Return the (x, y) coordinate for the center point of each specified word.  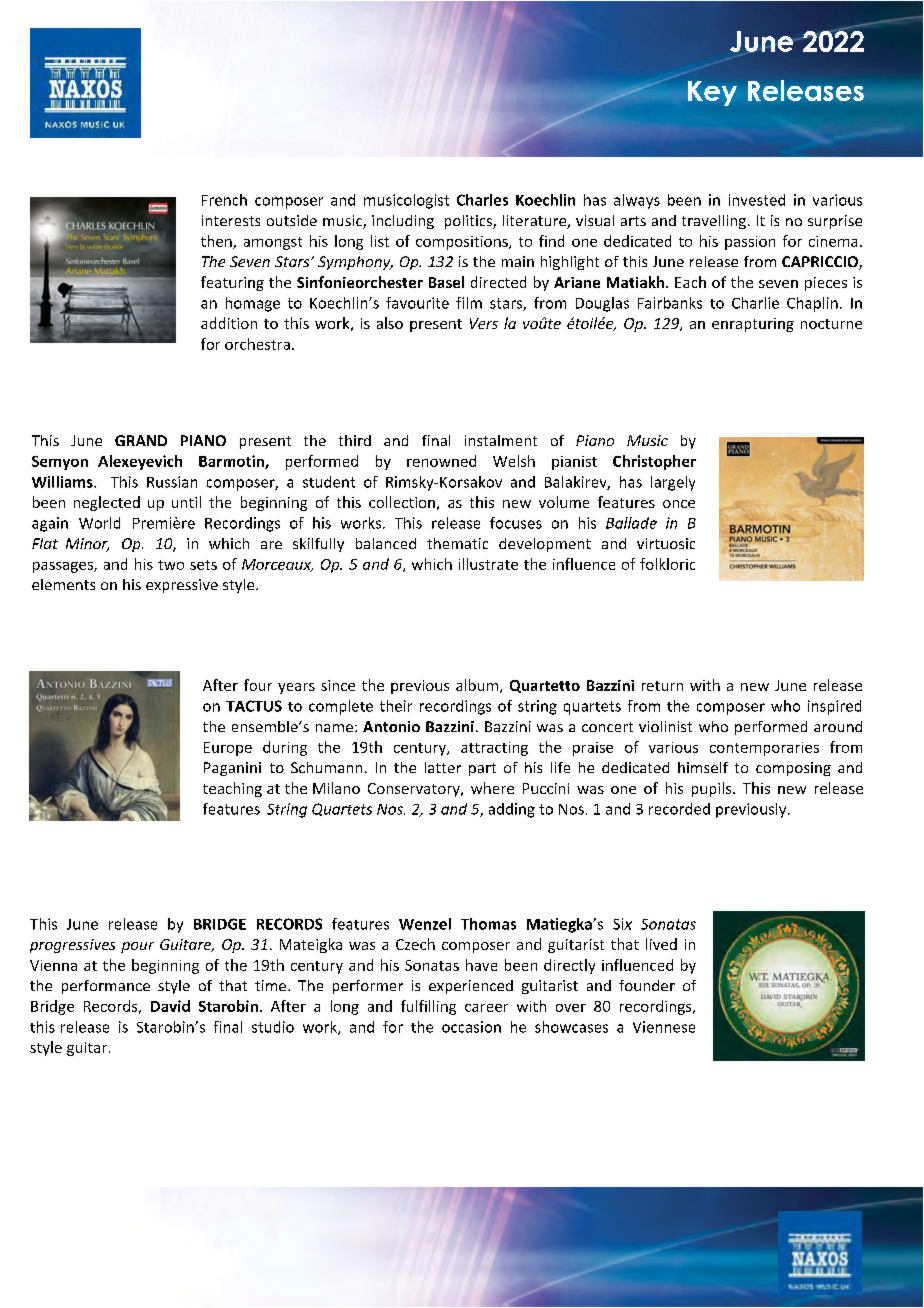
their (396, 706)
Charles (482, 200)
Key (712, 93)
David (170, 1006)
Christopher (654, 462)
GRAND (141, 440)
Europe (228, 749)
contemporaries (764, 749)
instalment (501, 440)
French (224, 200)
